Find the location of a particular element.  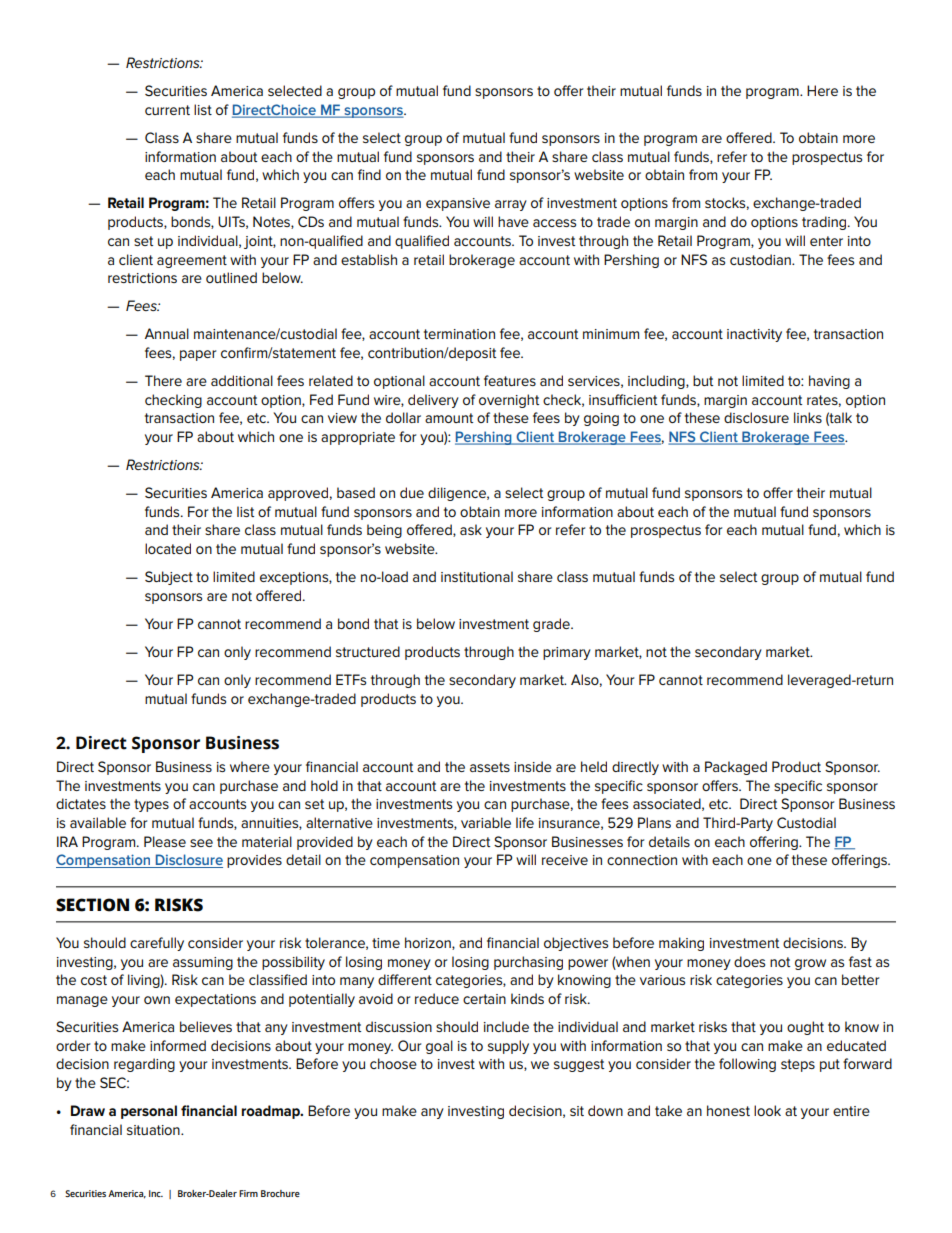

expansive is located at coordinates (458, 204).
